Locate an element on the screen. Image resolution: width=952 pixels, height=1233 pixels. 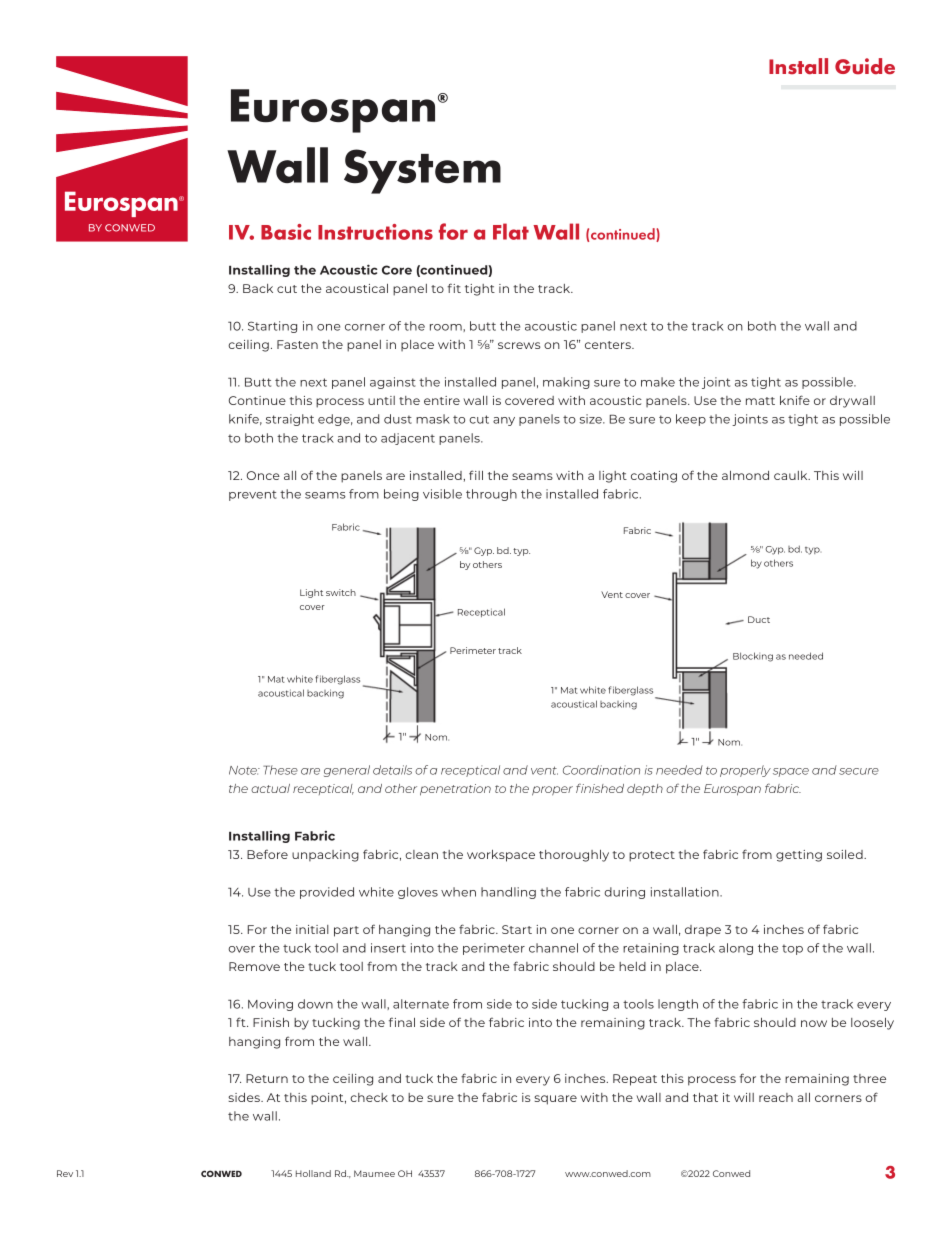
Fasten is located at coordinates (297, 344).
